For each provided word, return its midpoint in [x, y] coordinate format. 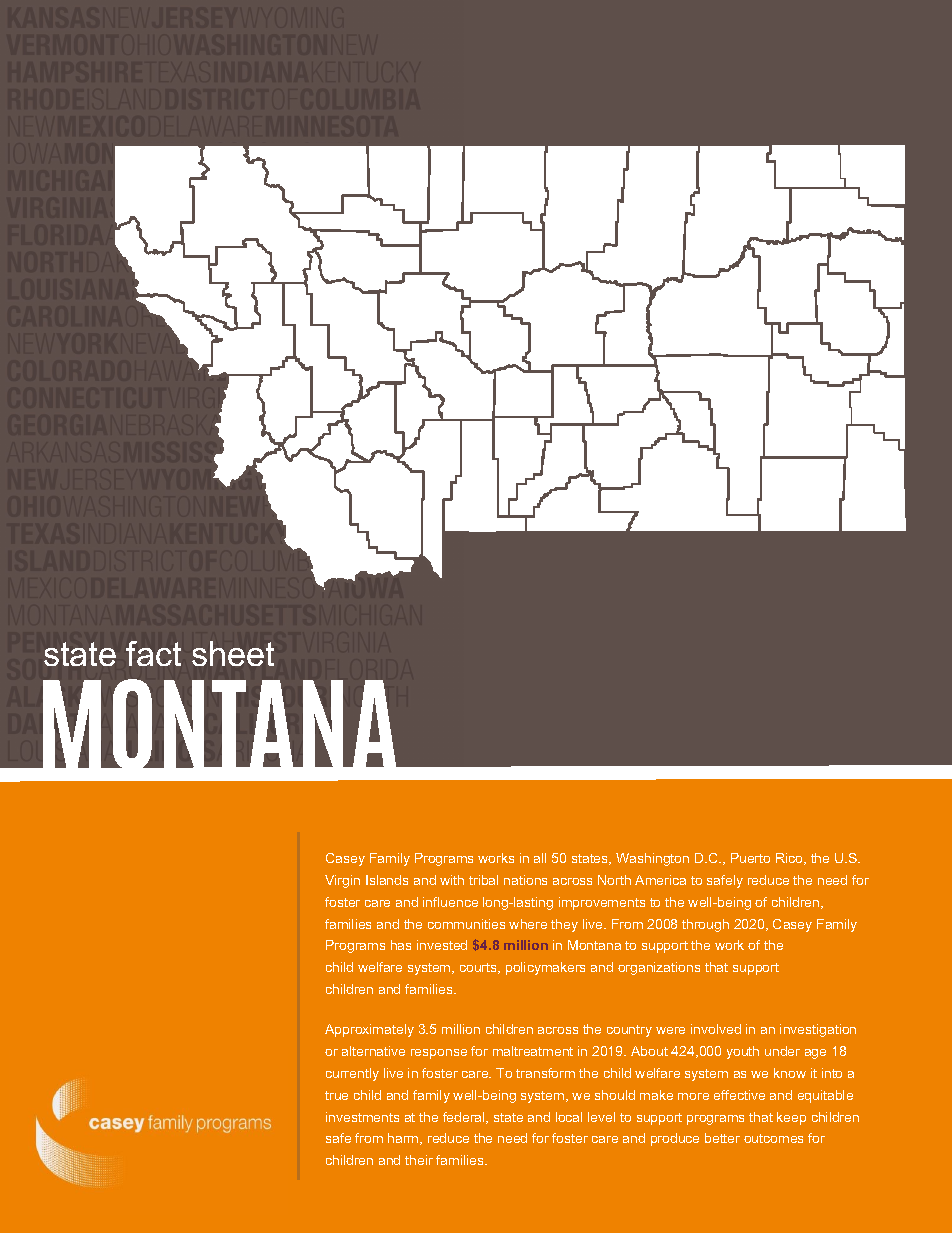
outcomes [773, 1138]
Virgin [342, 881]
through [705, 925]
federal [465, 1118]
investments [362, 1117]
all [540, 858]
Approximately [369, 1030]
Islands [387, 880]
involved [716, 1029]
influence [450, 902]
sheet [233, 653]
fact [153, 653]
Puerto [750, 858]
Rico [790, 859]
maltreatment [533, 1051]
